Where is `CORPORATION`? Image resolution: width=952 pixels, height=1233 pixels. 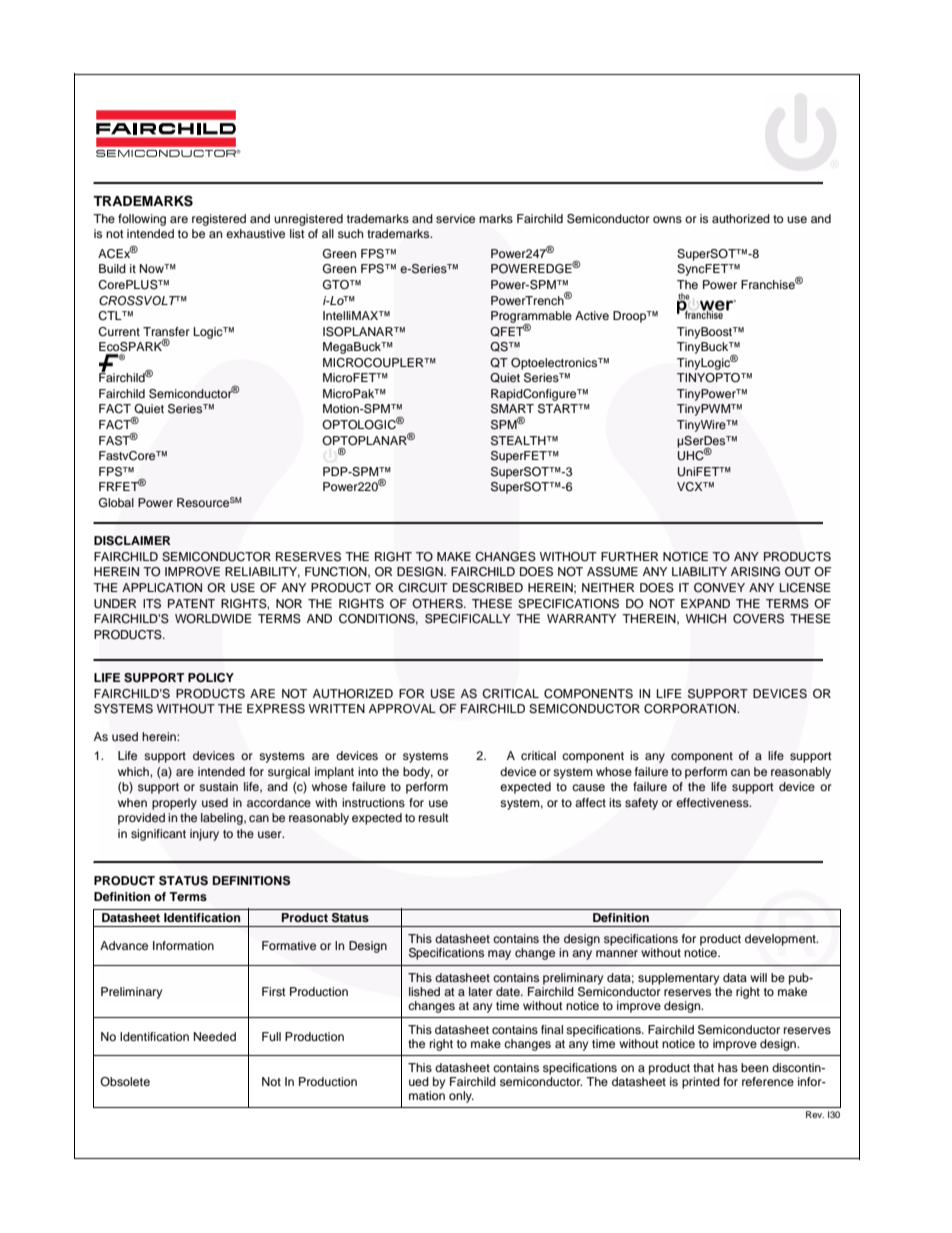 CORPORATION is located at coordinates (691, 709).
